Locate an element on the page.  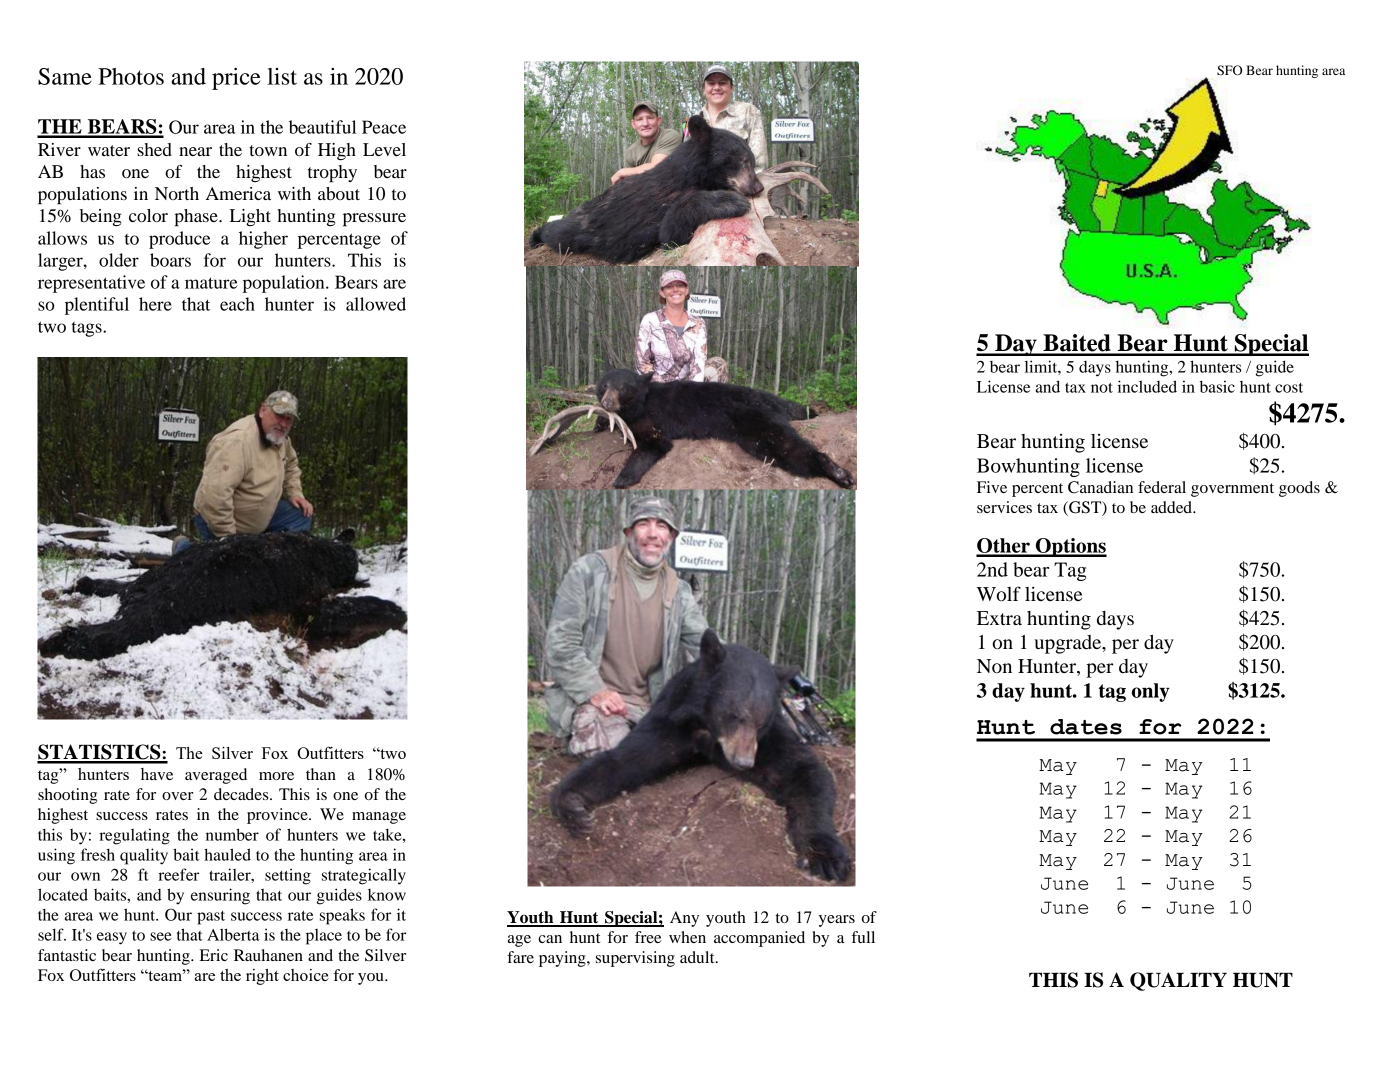
Level is located at coordinates (384, 149).
